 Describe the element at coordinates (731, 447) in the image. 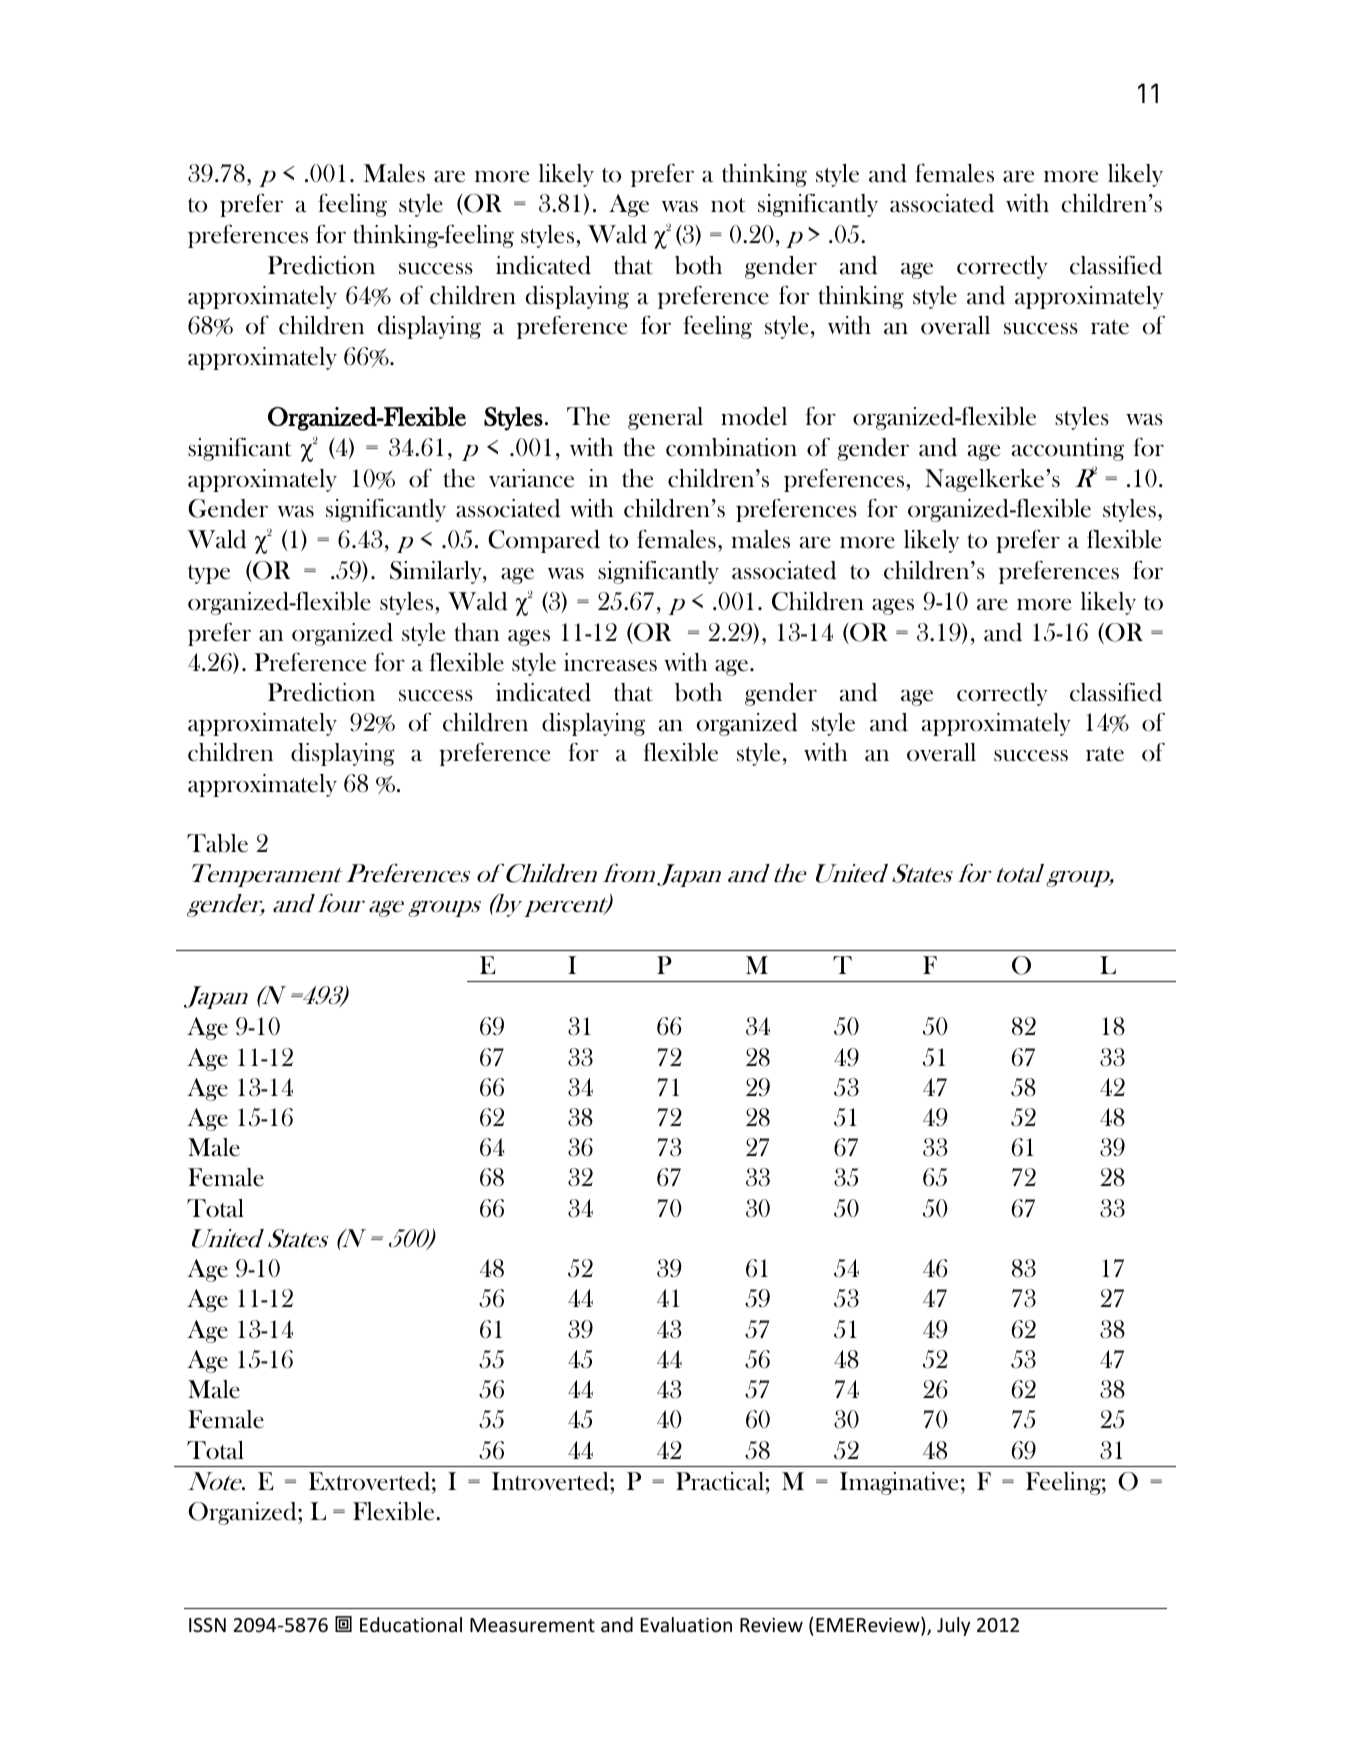

I see `combination` at that location.
